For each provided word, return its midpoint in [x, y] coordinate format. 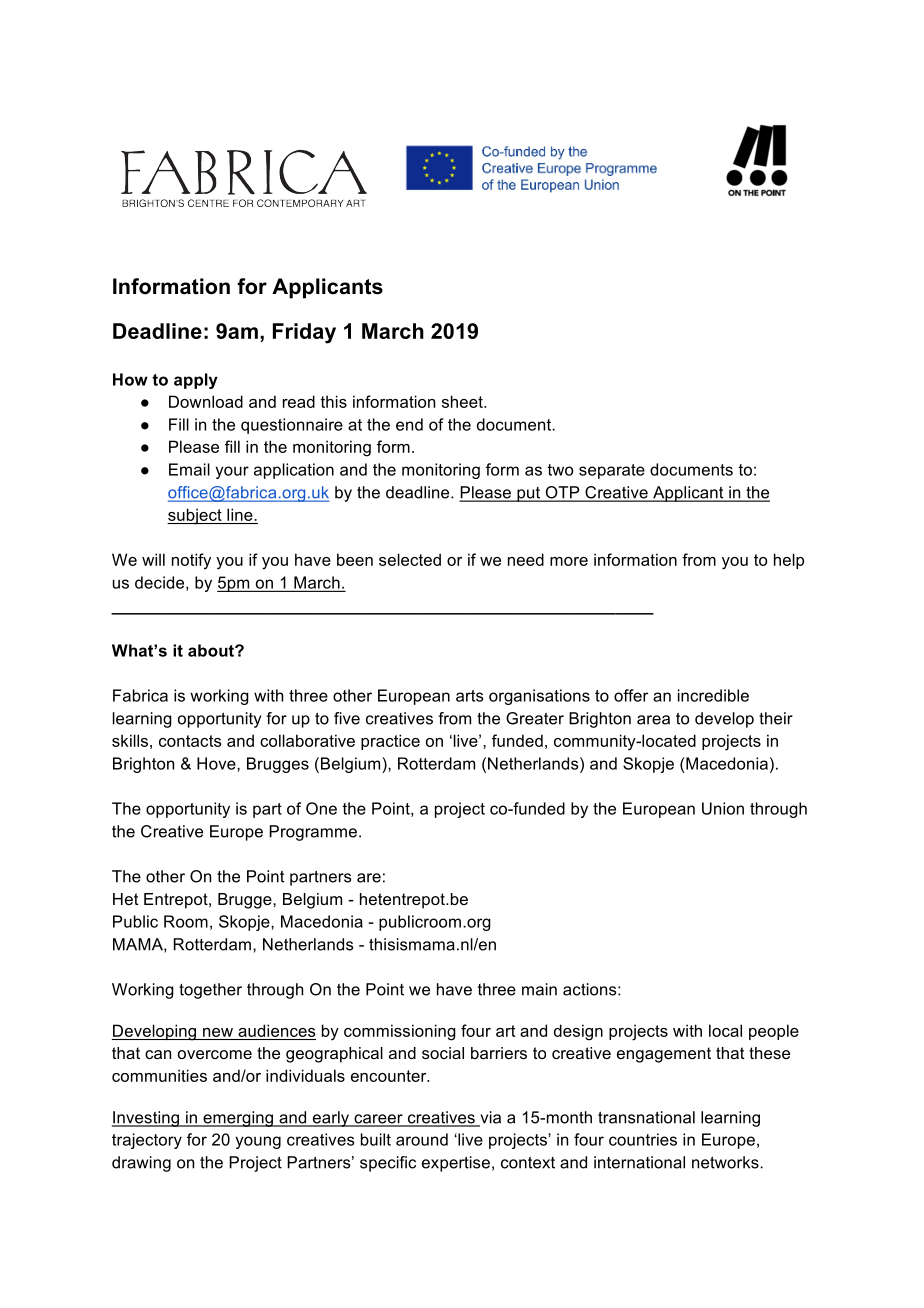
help [789, 561]
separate [612, 471]
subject [195, 516]
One [321, 808]
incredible [713, 695]
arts [469, 696]
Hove [217, 763]
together [210, 991]
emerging [238, 1119]
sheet [463, 401]
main [539, 989]
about [212, 650]
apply [196, 381]
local [725, 1030]
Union [723, 808]
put [528, 494]
